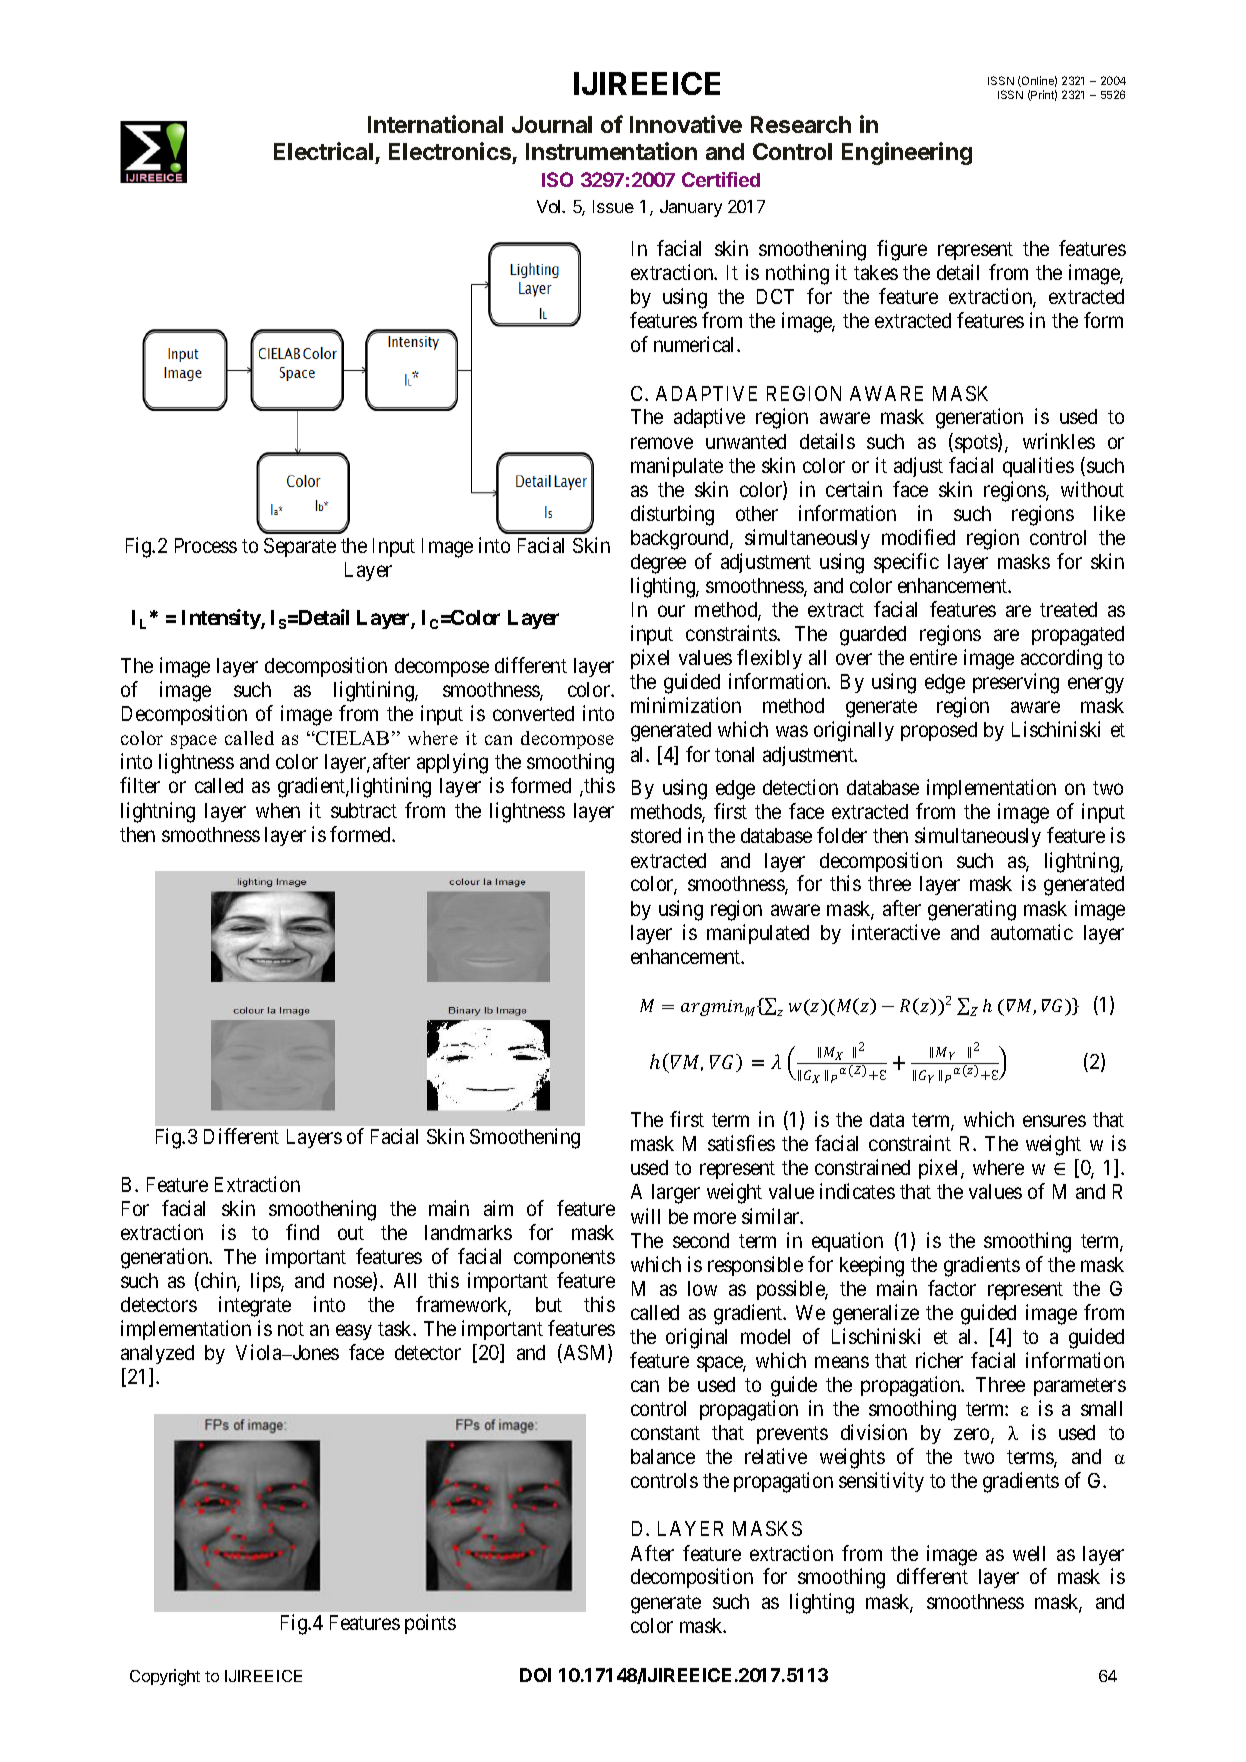  Describe the element at coordinates (907, 153) in the document. I see `Engineering` at that location.
